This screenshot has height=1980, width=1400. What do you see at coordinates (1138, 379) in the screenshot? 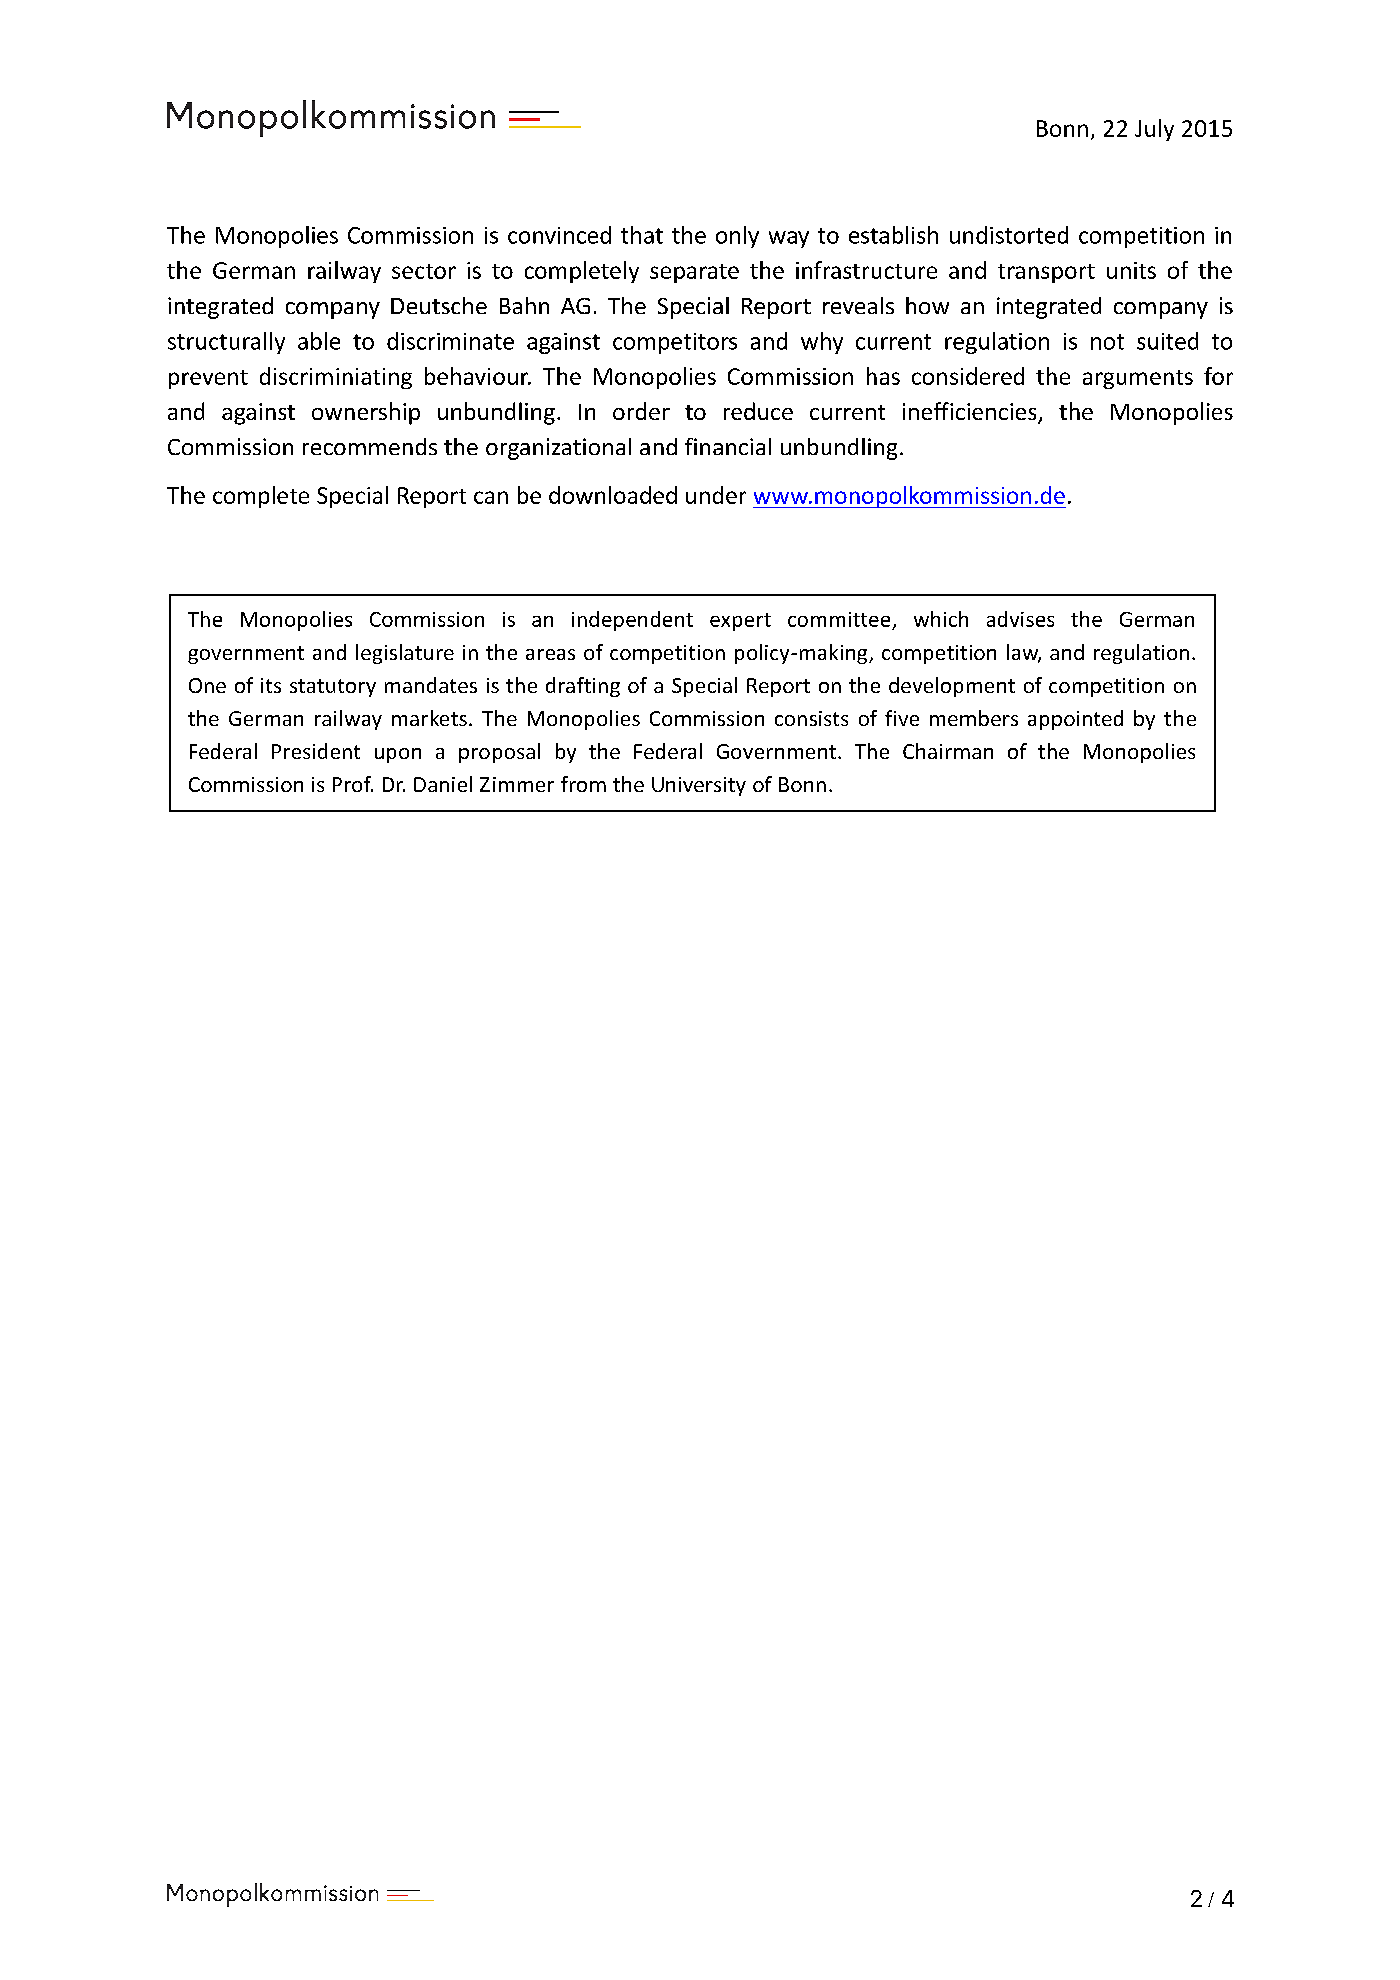
I see `arguments` at bounding box center [1138, 379].
